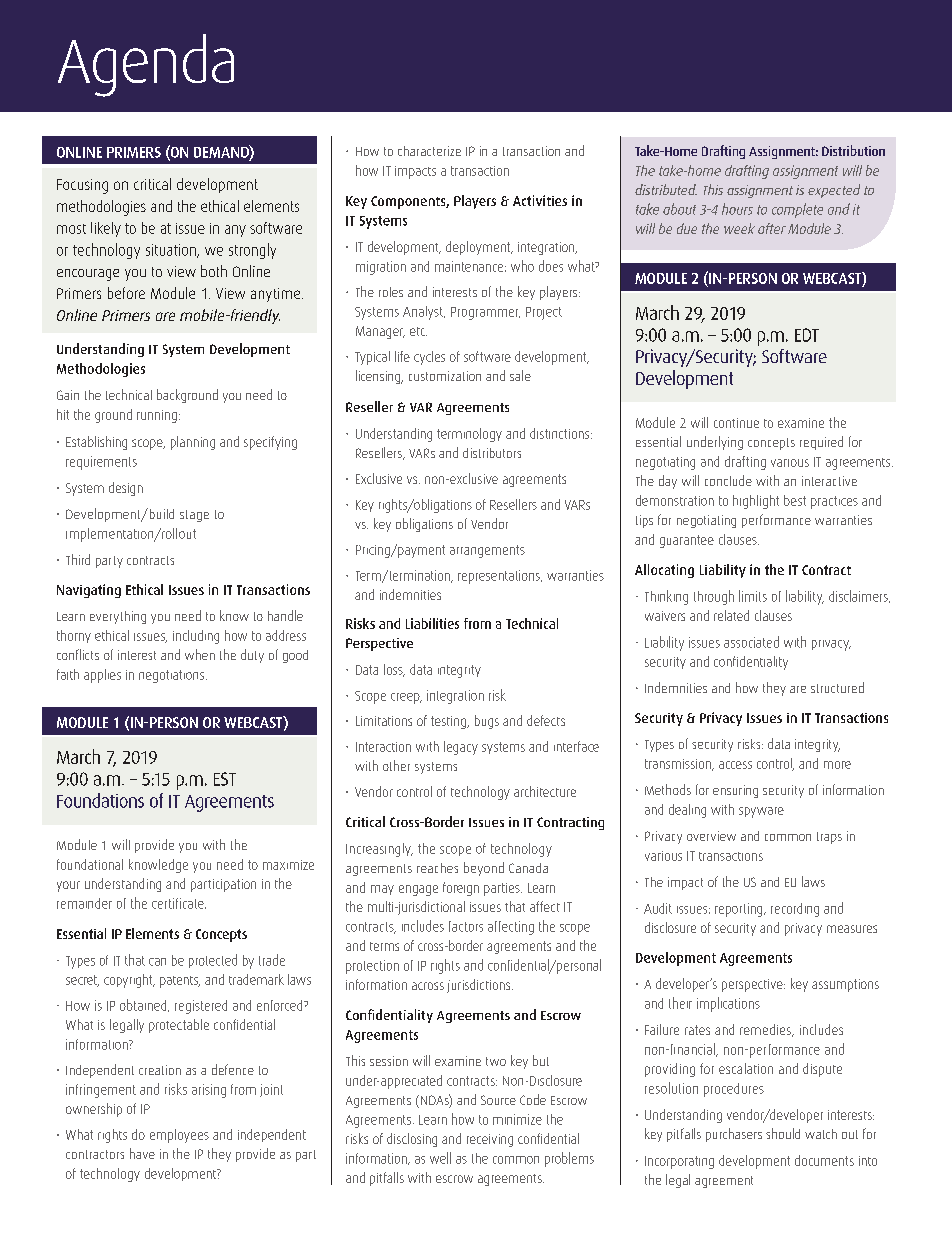 Image resolution: width=952 pixels, height=1233 pixels. Describe the element at coordinates (807, 335) in the screenshot. I see `EDT` at that location.
